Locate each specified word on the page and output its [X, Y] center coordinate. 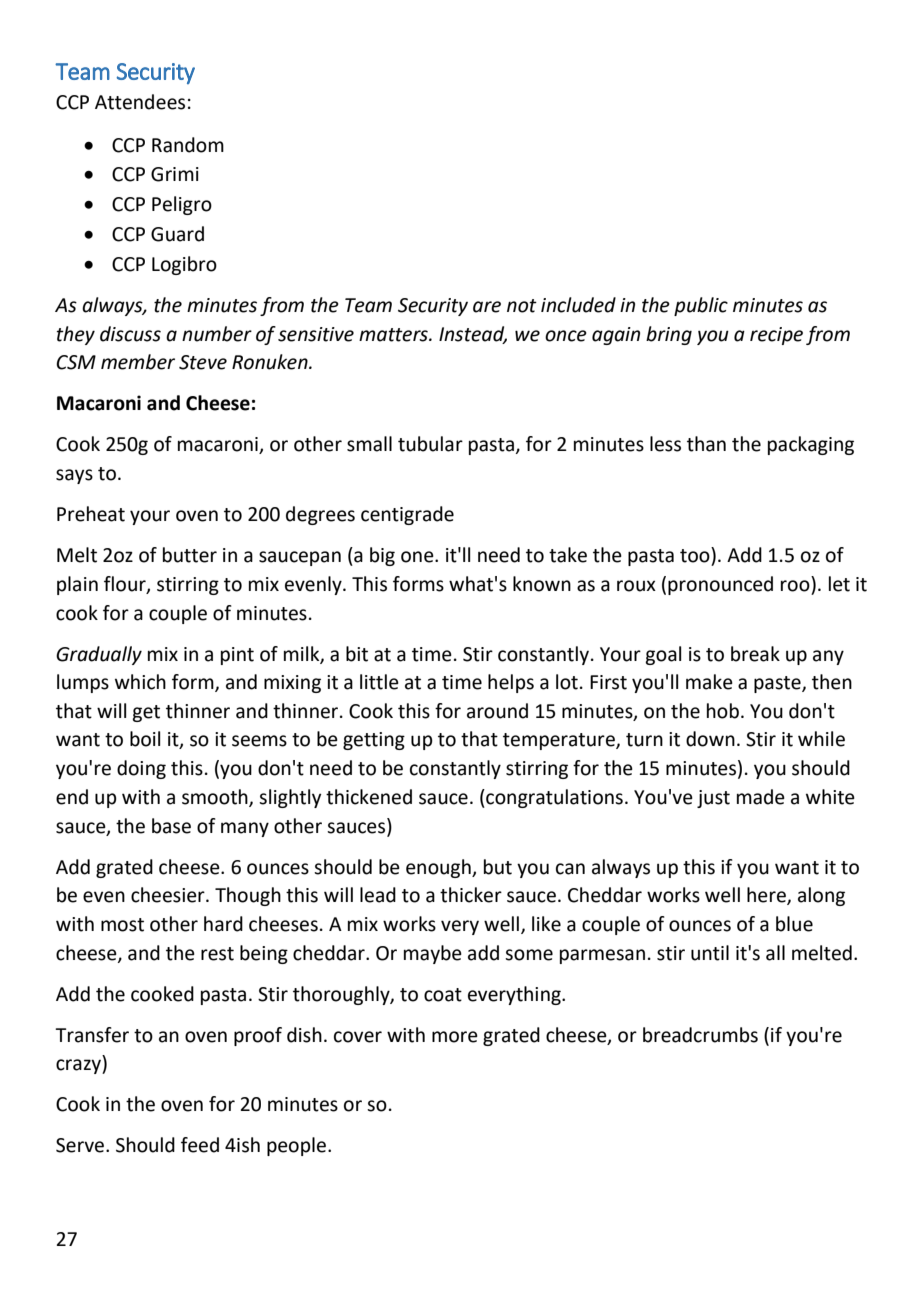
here [767, 896]
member [138, 362]
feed [200, 1145]
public [701, 306]
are [487, 307]
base [171, 826]
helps [511, 683]
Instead [473, 334]
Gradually [99, 655]
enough [439, 868]
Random [188, 145]
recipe [776, 336]
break [755, 654]
